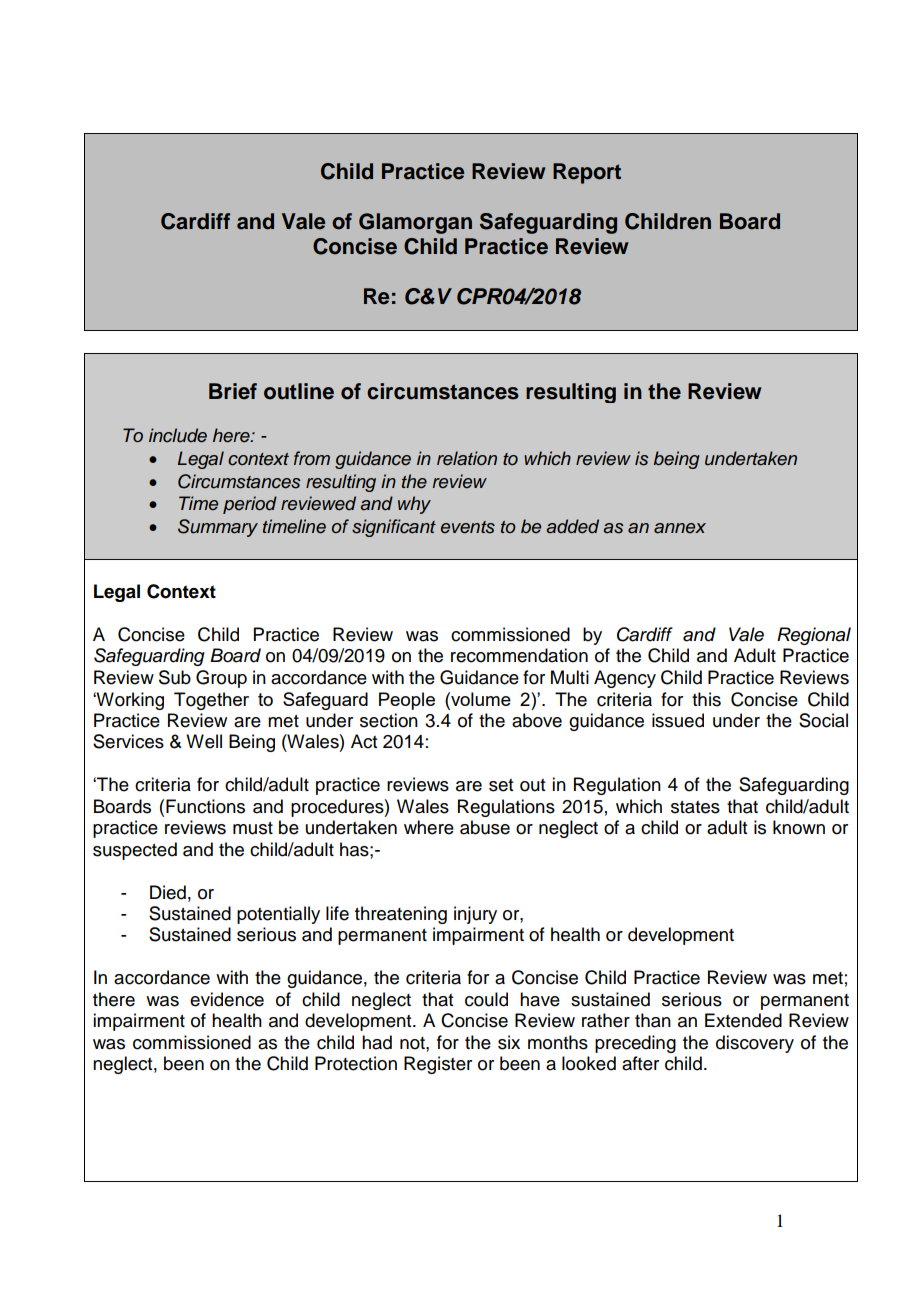 This screenshot has width=924, height=1308. What do you see at coordinates (467, 458) in the screenshot?
I see `relation` at bounding box center [467, 458].
